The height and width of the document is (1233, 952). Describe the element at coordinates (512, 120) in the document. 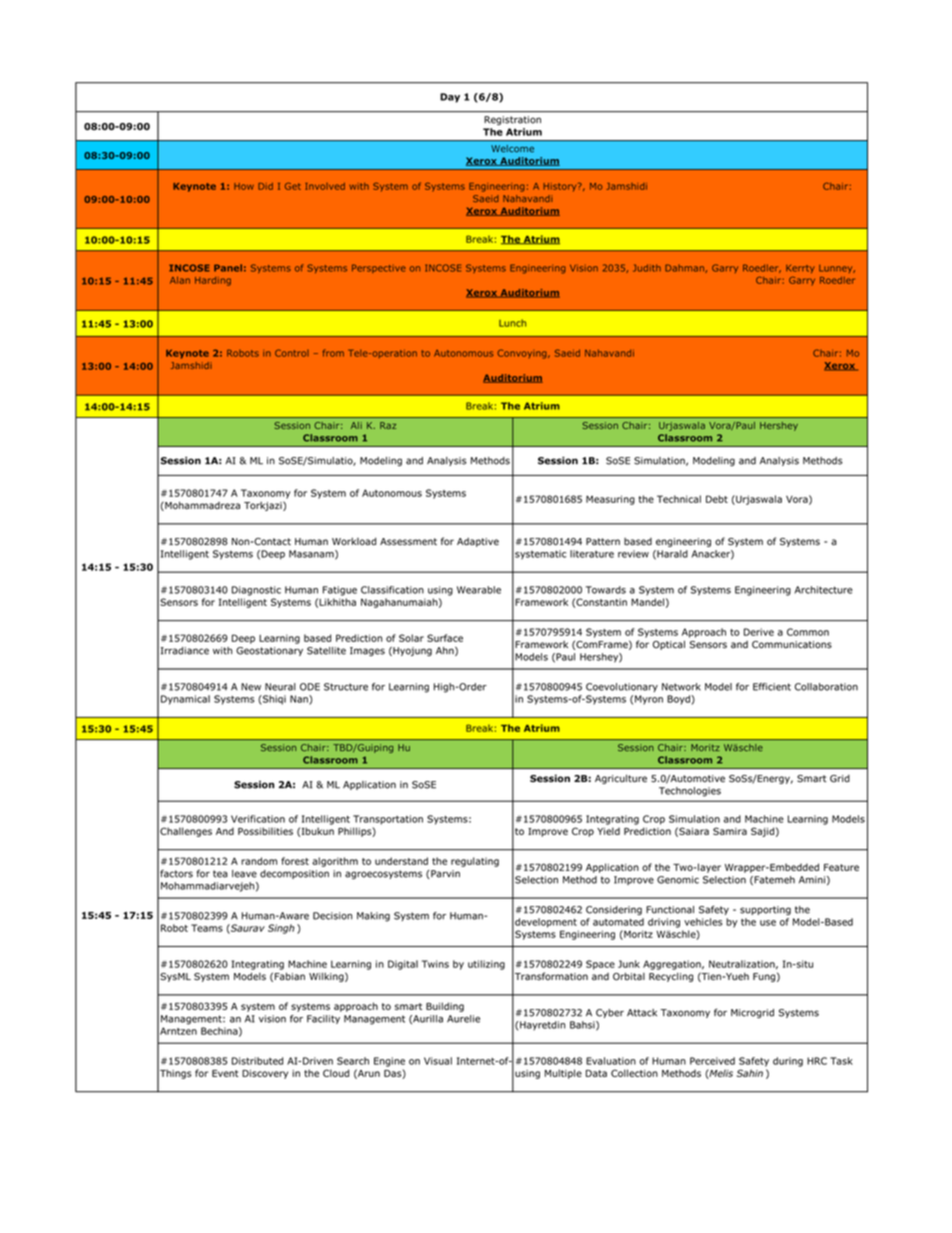

I see `Registration` at that location.
